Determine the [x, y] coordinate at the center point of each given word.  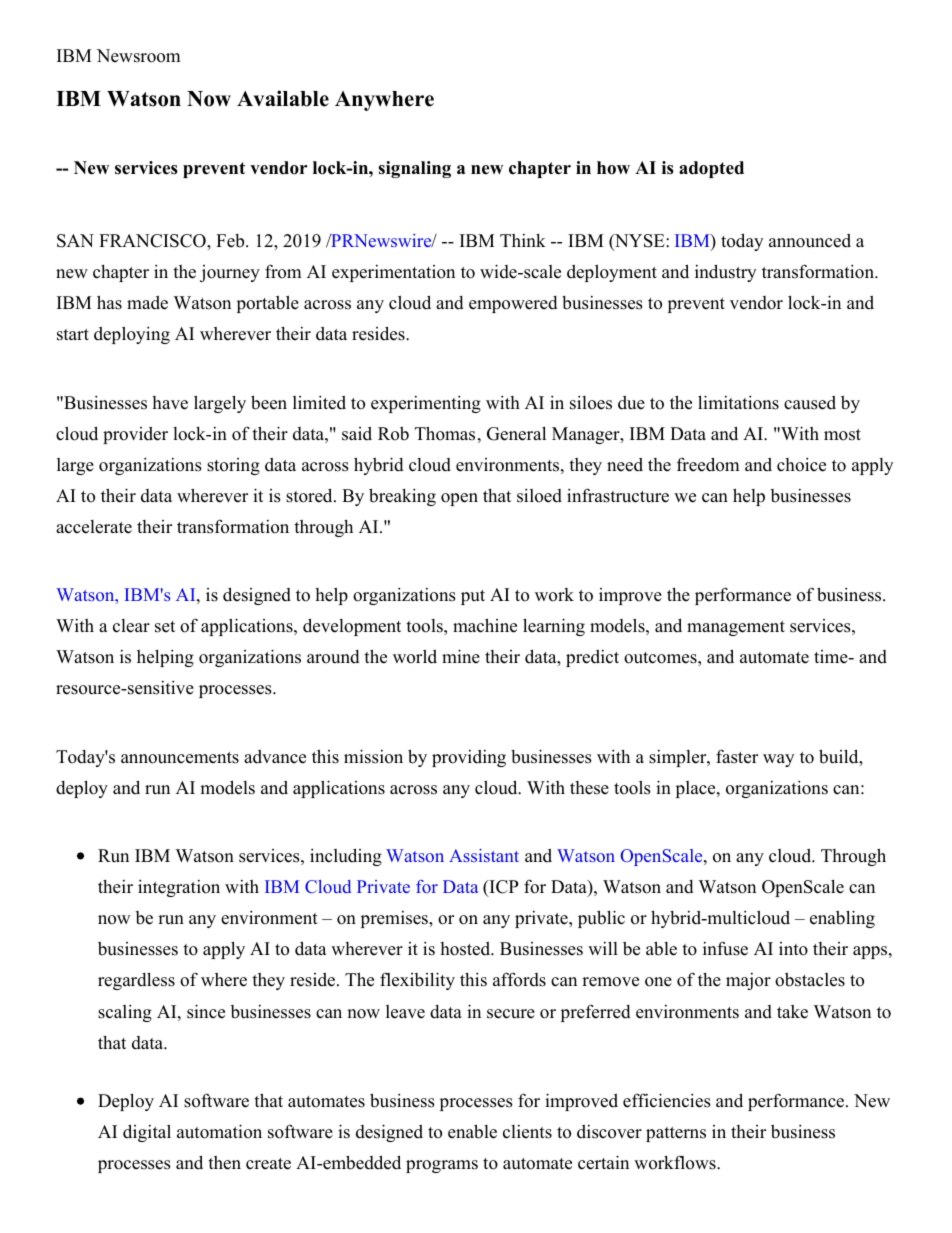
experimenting [426, 404]
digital [147, 1133]
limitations [738, 402]
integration [179, 888]
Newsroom [139, 56]
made [147, 303]
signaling [414, 169]
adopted [711, 169]
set [165, 627]
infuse [725, 948]
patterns [676, 1134]
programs [442, 1166]
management [736, 628]
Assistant [484, 855]
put [473, 597]
